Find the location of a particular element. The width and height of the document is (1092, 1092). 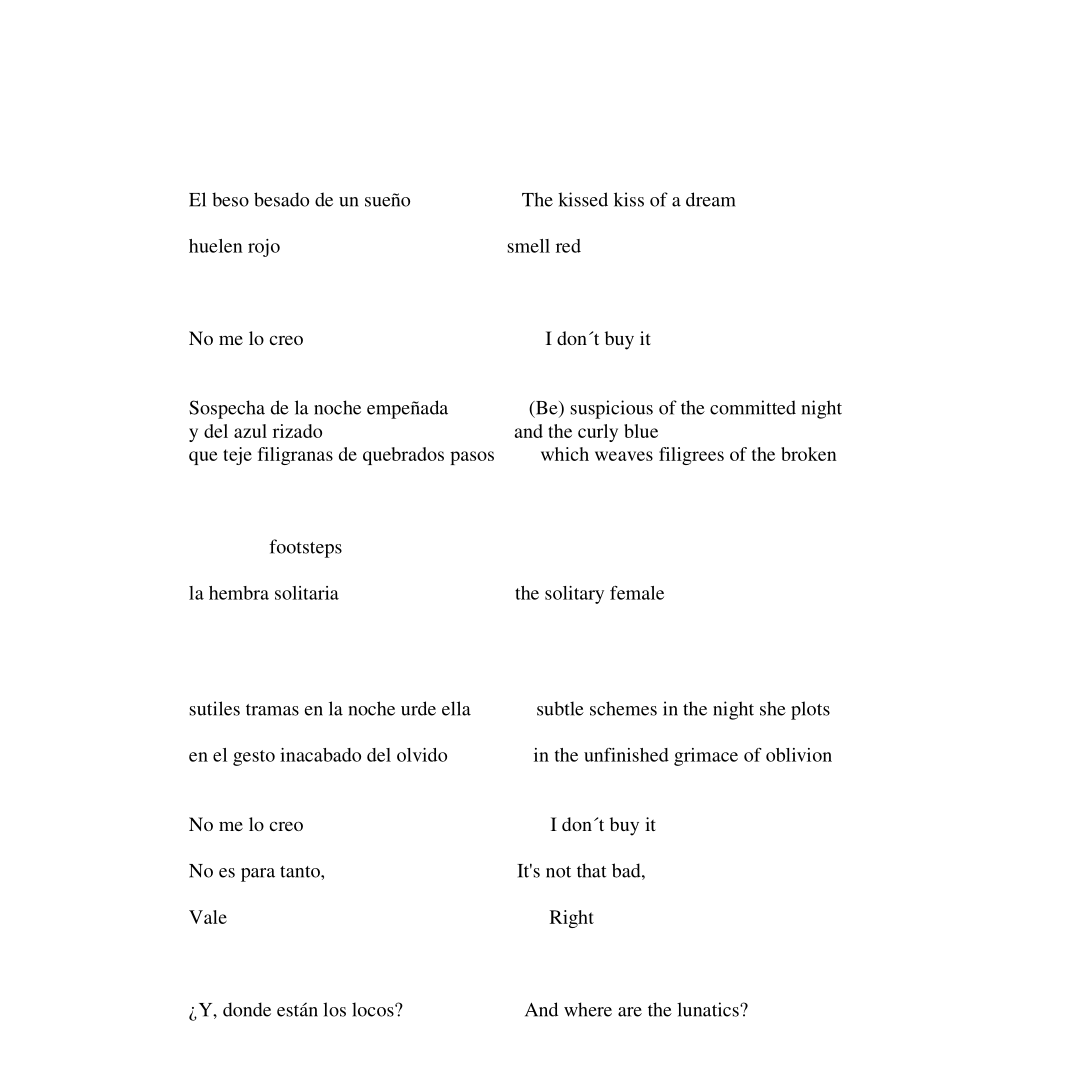

solitary is located at coordinates (574, 595).
